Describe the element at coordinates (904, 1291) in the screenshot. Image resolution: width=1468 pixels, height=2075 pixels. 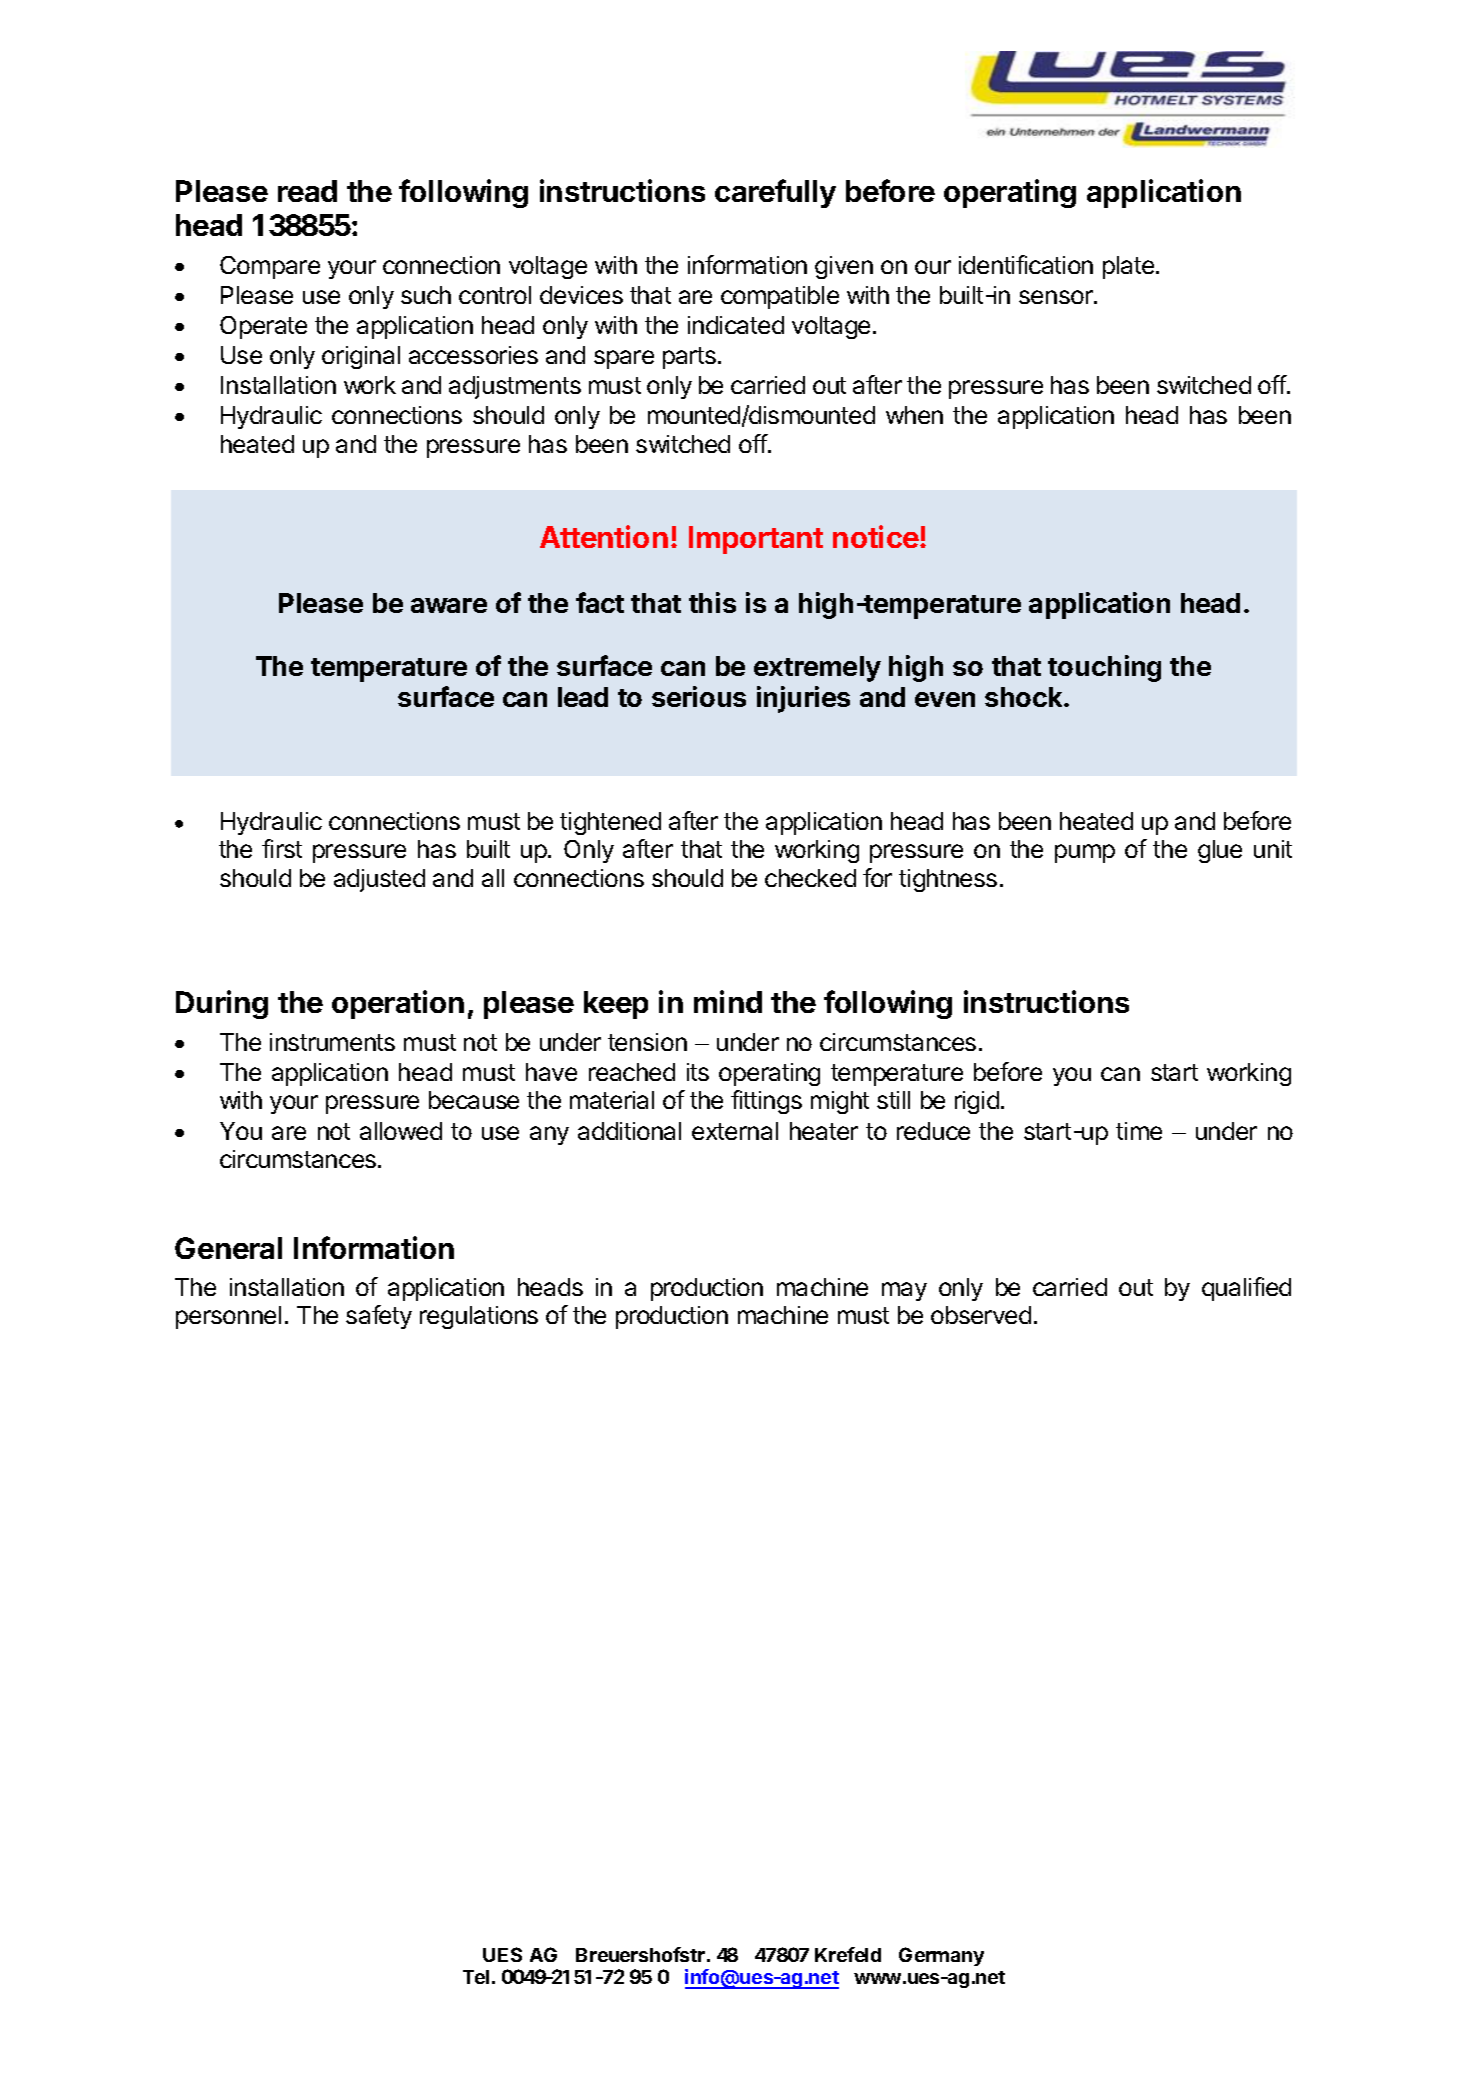
I see `may` at that location.
